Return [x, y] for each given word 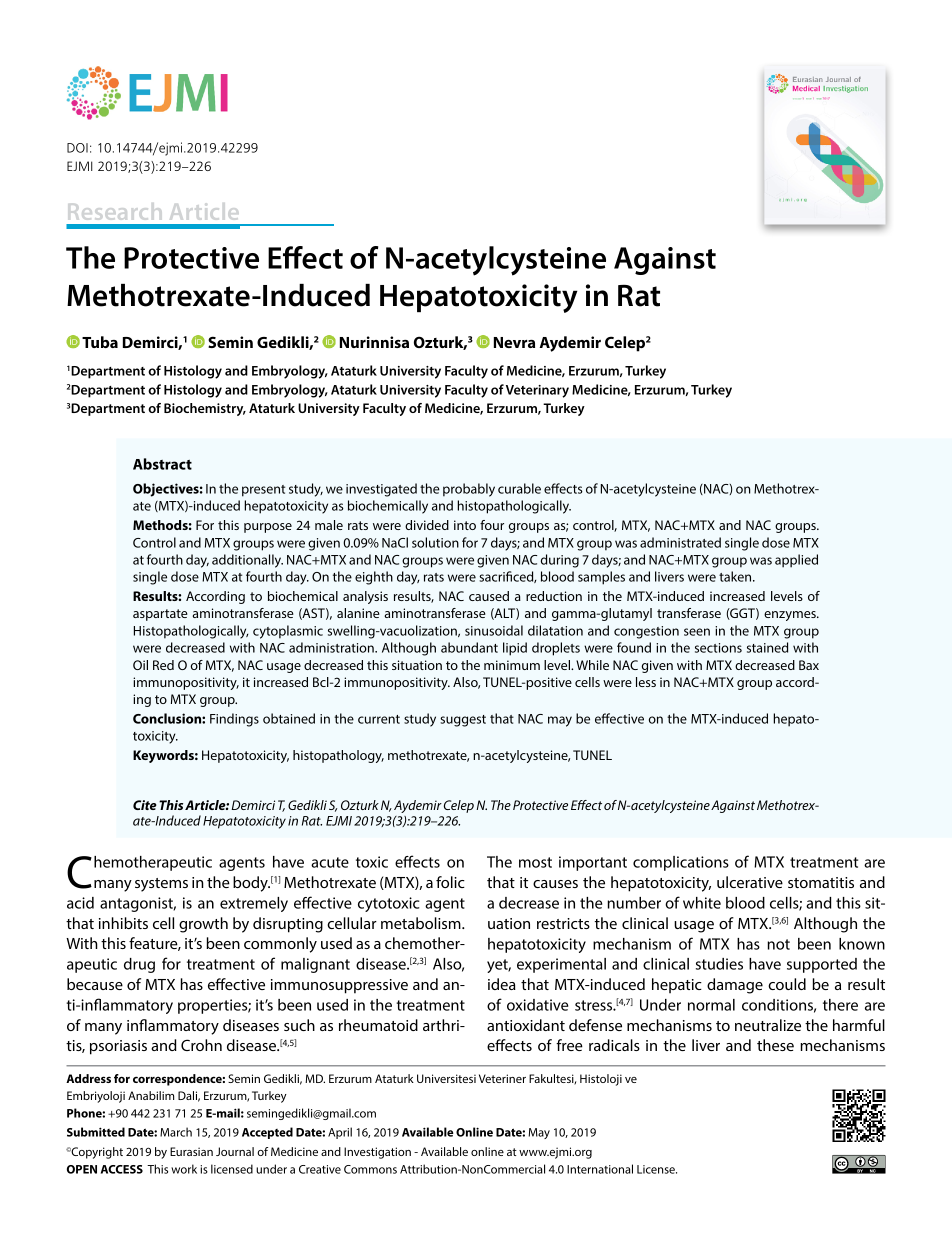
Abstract [162, 464]
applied [796, 561]
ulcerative [750, 882]
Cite [145, 805]
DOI [77, 148]
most [535, 862]
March [176, 1132]
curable [519, 488]
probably [469, 490]
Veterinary [537, 391]
